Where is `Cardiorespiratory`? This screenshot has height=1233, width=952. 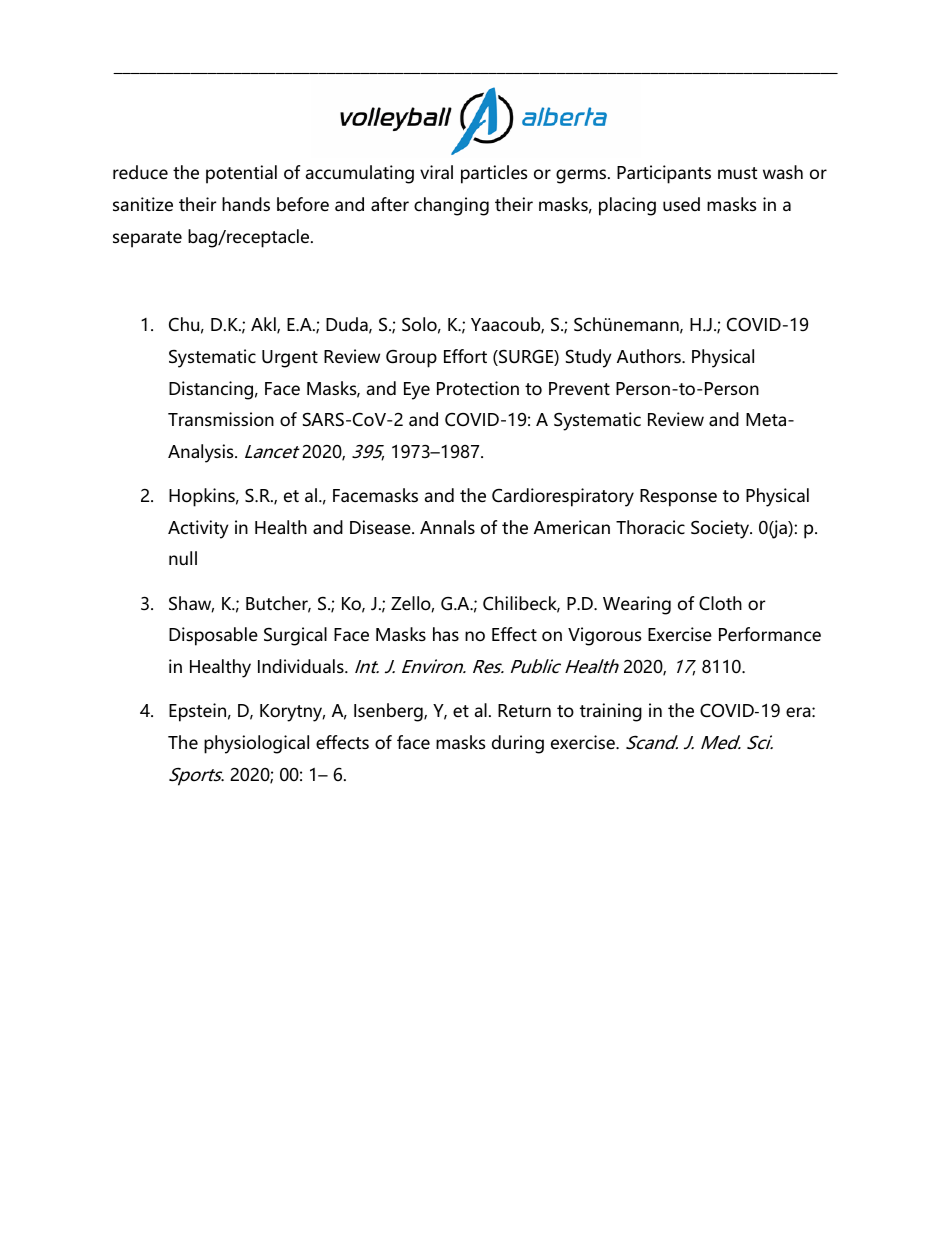
Cardiorespiratory is located at coordinates (563, 497).
